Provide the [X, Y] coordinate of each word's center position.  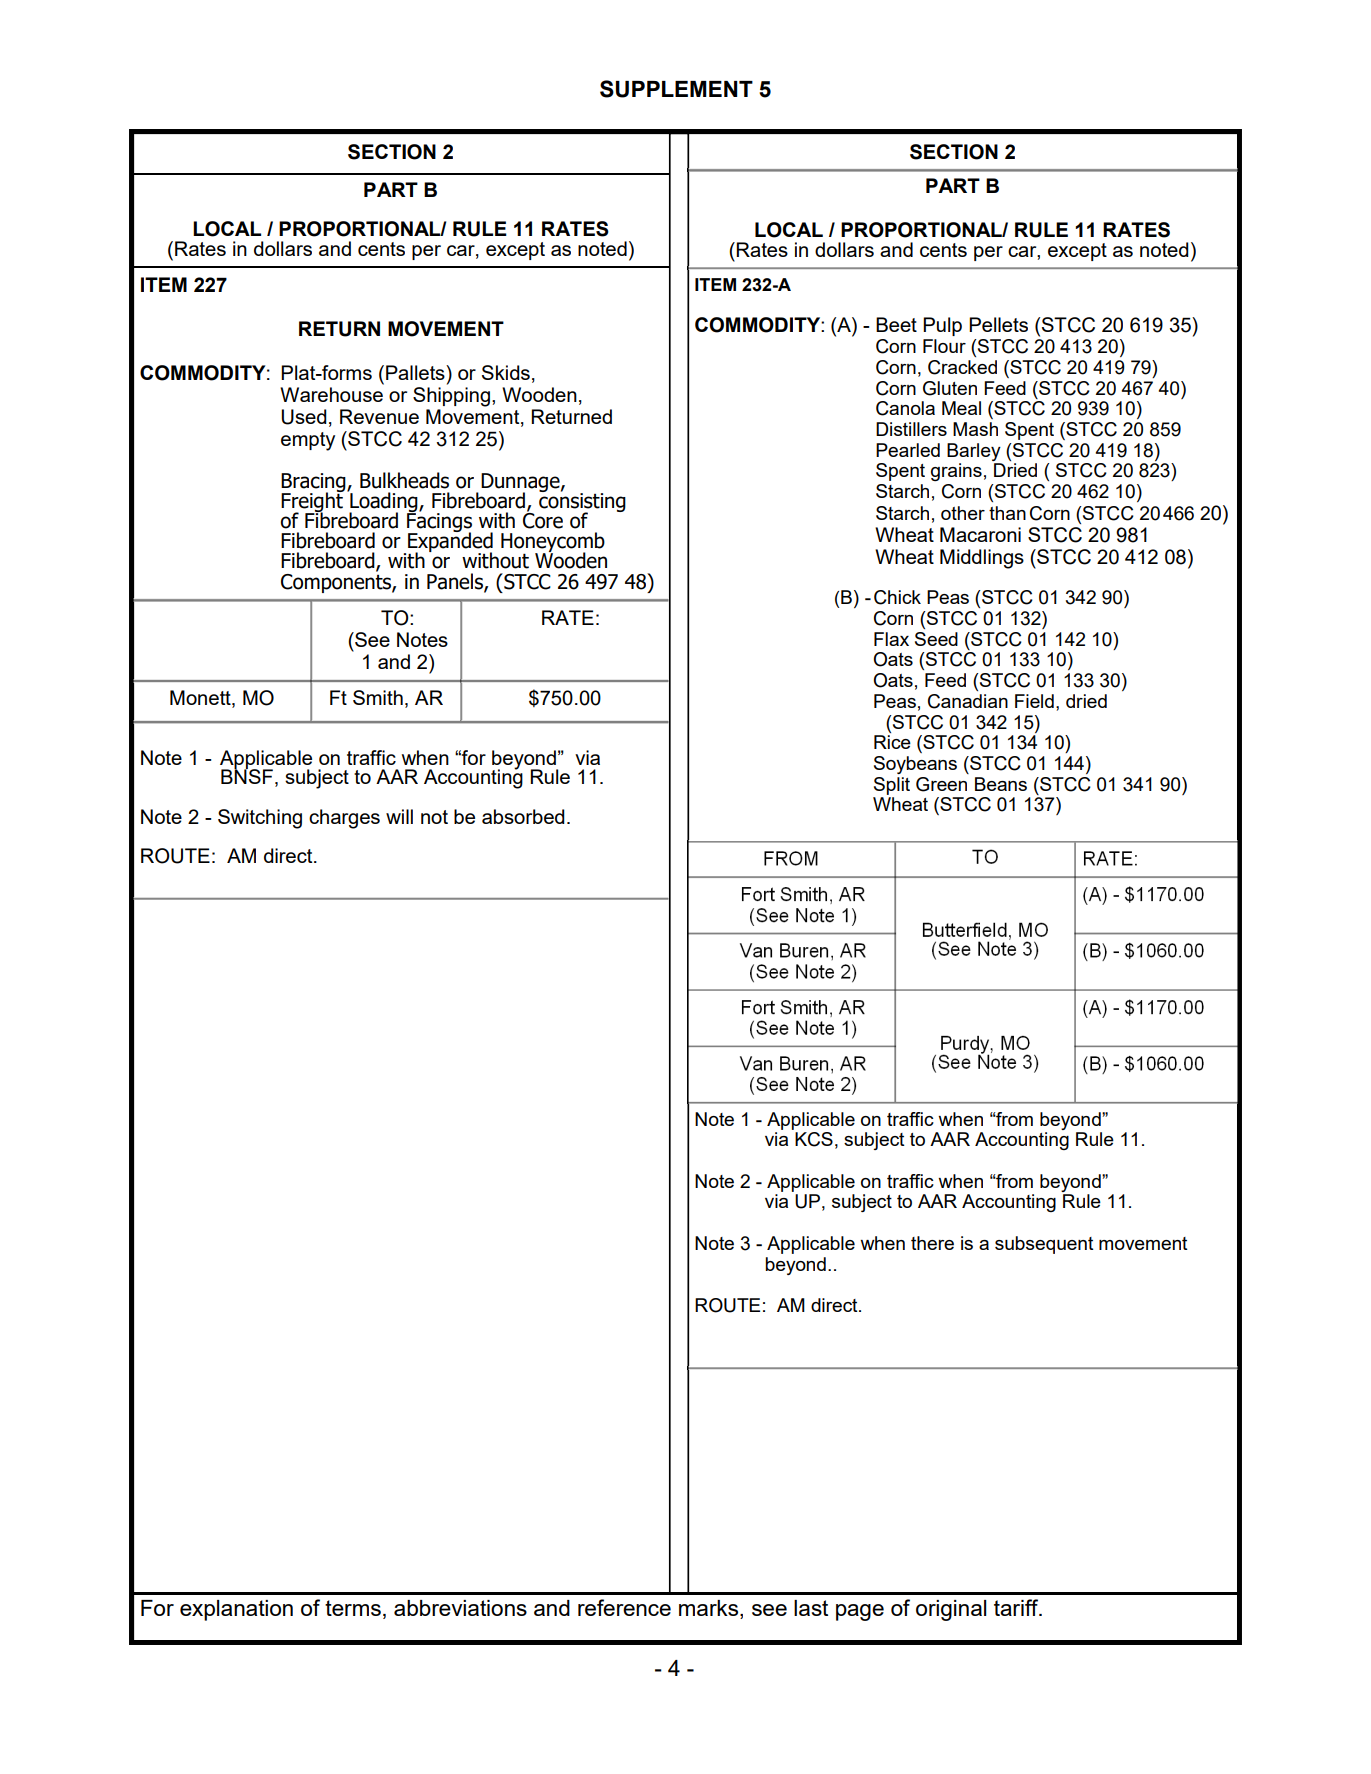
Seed [936, 639]
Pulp [942, 326]
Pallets [416, 372]
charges [344, 819]
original [951, 1610]
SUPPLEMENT [676, 89]
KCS [814, 1139]
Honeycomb [553, 543]
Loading [384, 502]
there [932, 1243]
